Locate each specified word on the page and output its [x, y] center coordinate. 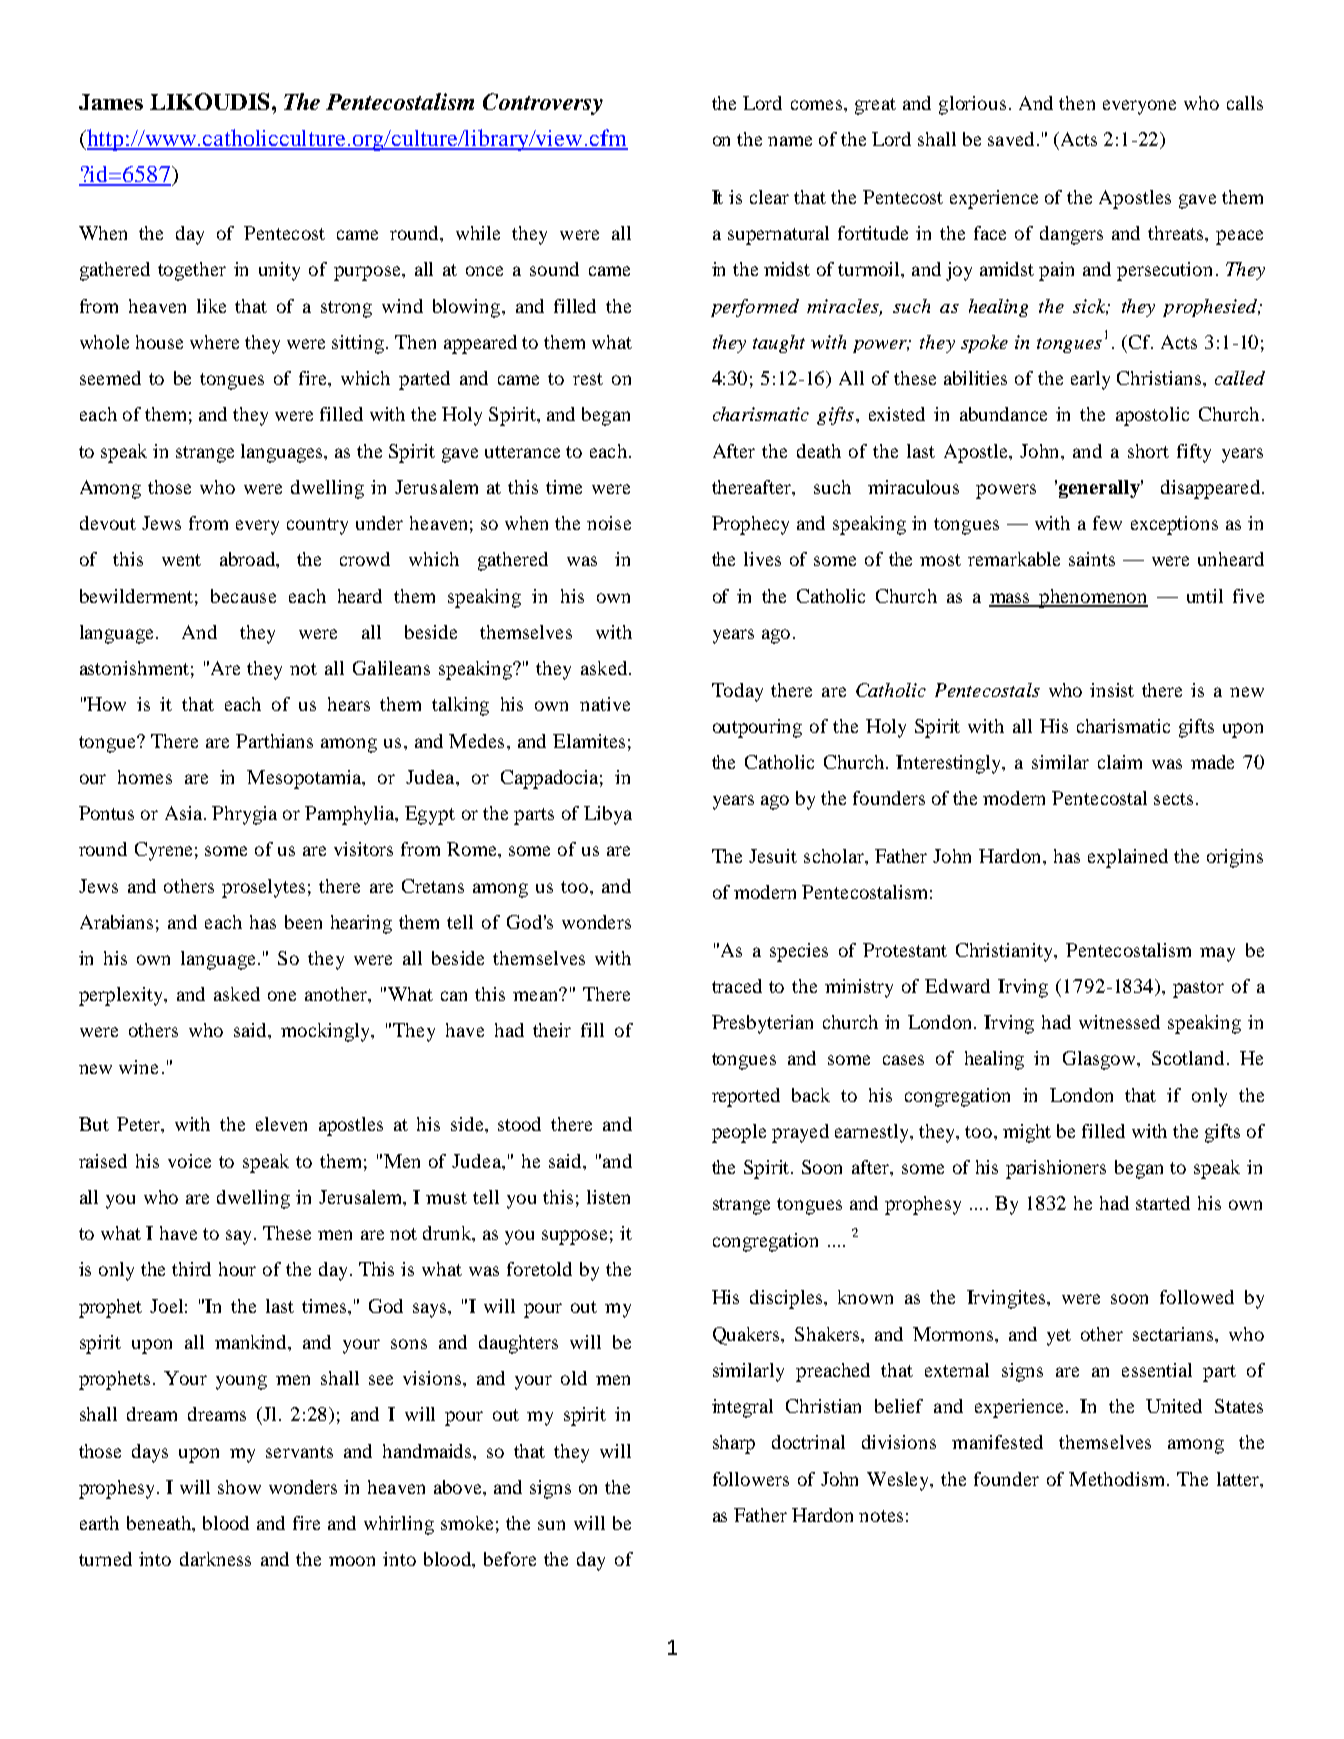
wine [138, 1067]
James [111, 102]
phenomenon [1093, 598]
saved [1011, 139]
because [243, 596]
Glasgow [1100, 1060]
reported [746, 1097]
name [790, 141]
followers [751, 1479]
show [239, 1487]
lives [762, 559]
